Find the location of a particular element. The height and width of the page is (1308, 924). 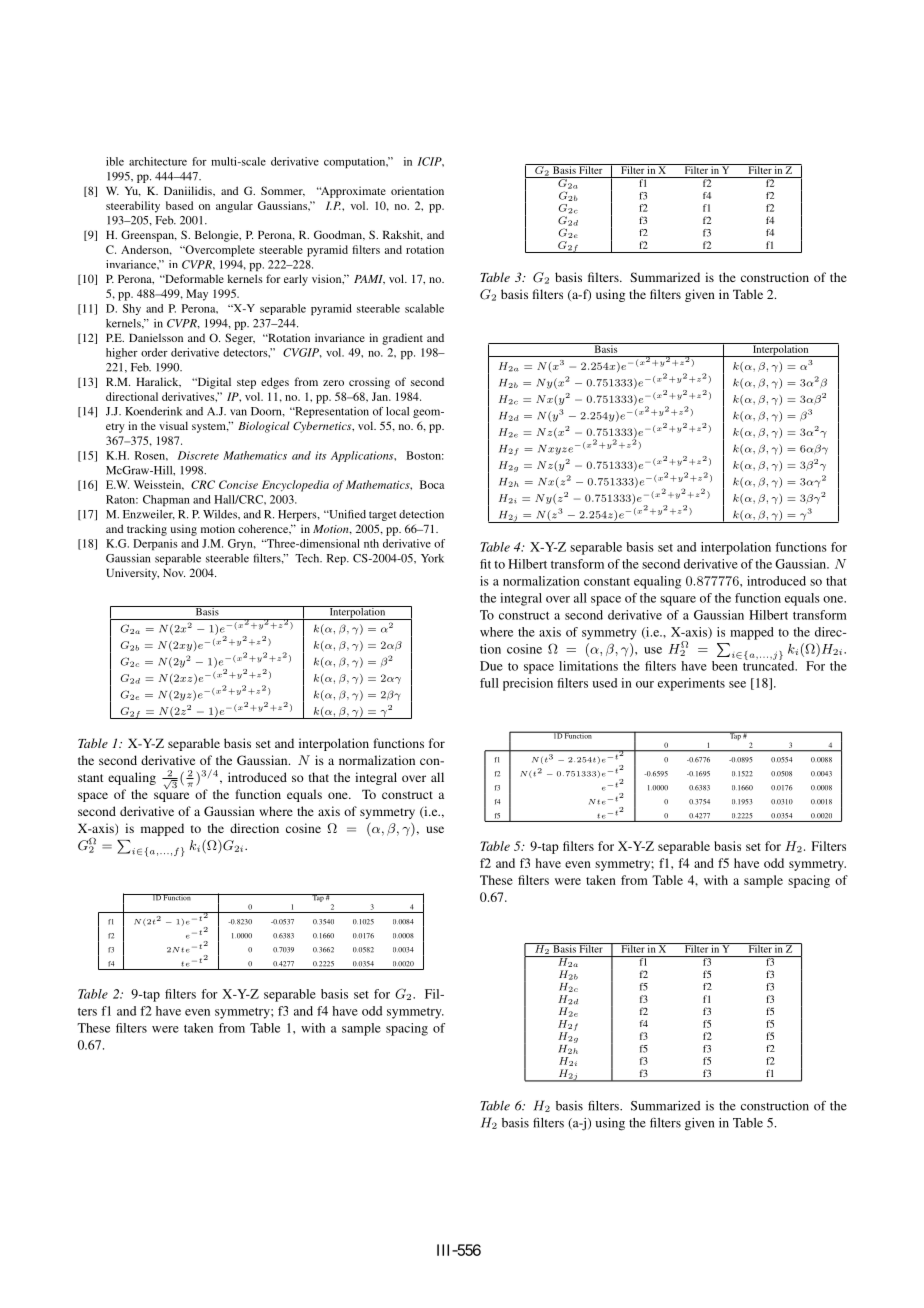

visual is located at coordinates (173, 425).
